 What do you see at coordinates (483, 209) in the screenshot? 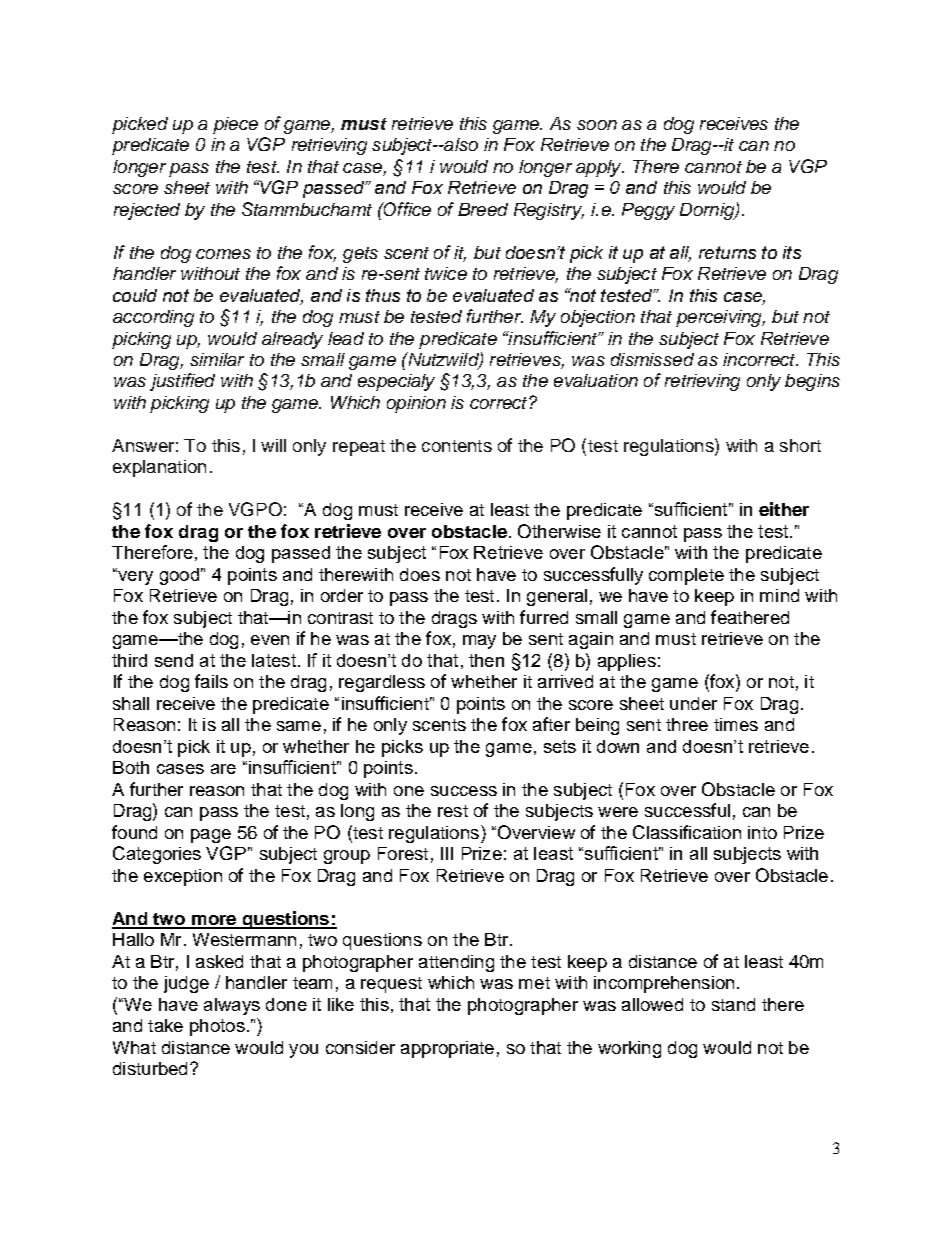
I see `Breed` at bounding box center [483, 209].
